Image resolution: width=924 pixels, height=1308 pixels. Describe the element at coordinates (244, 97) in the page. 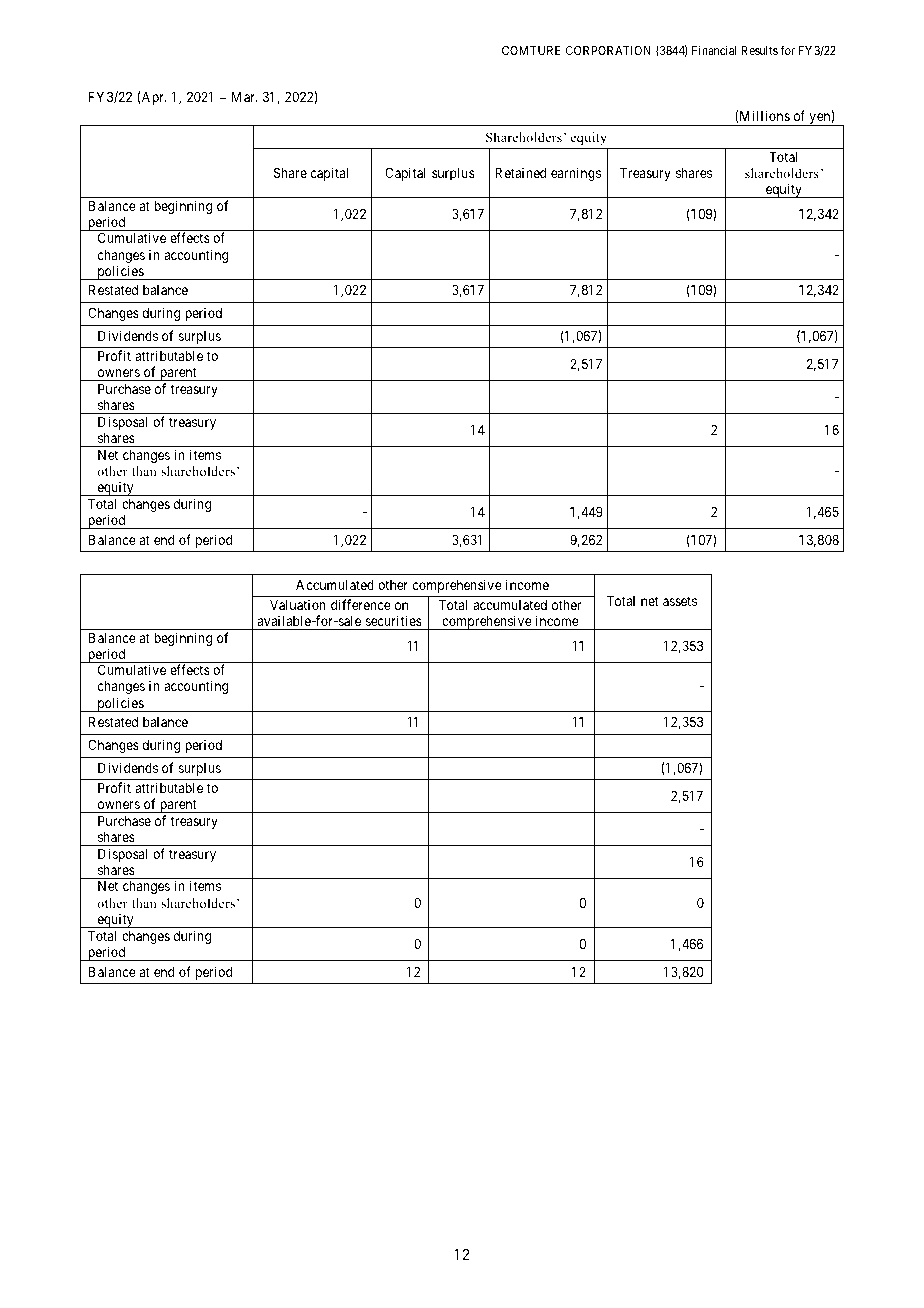

I see `Mar` at that location.
